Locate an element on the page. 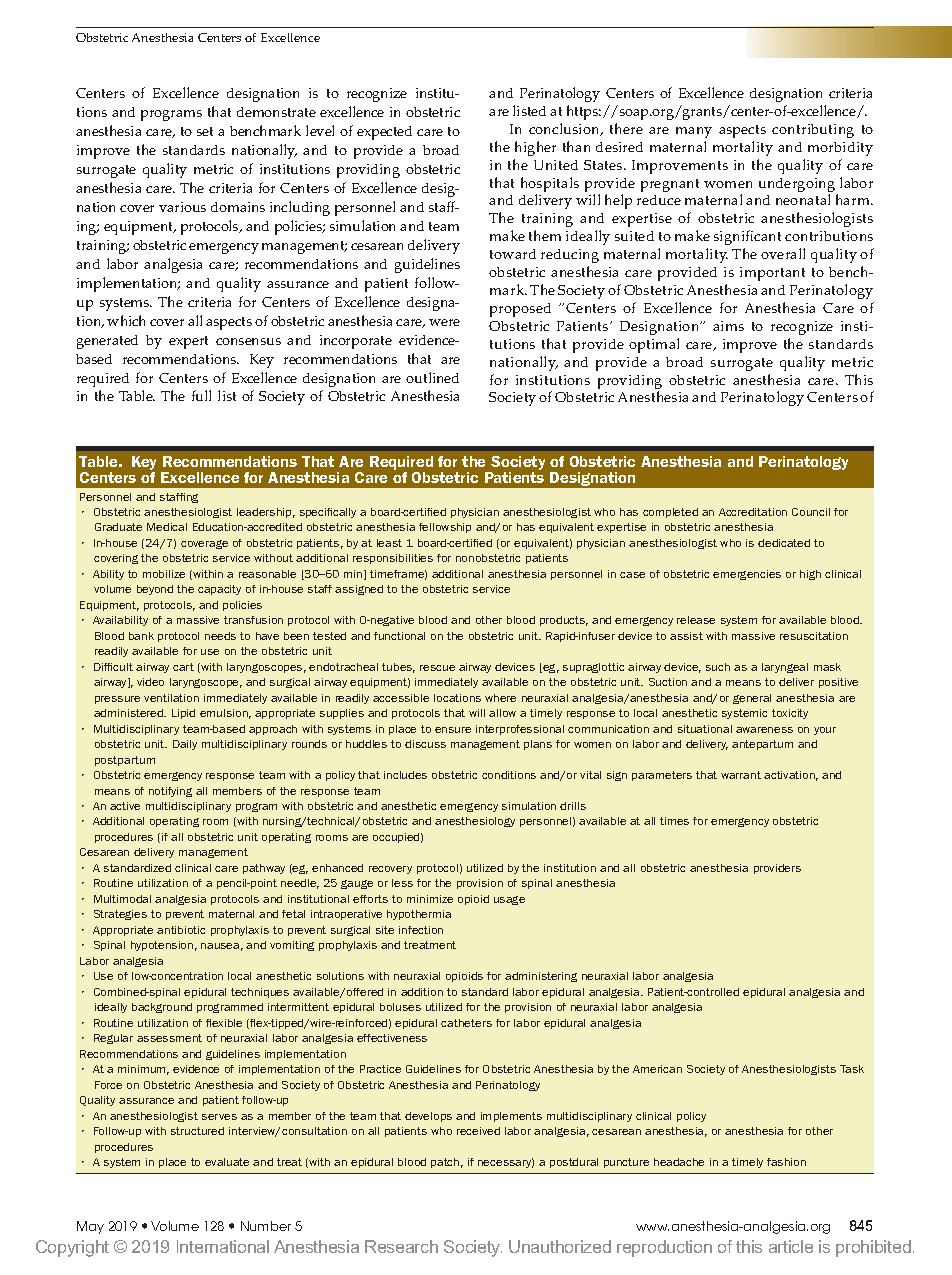 The width and height of the document is (952, 1275). Multimodal is located at coordinates (122, 899).
